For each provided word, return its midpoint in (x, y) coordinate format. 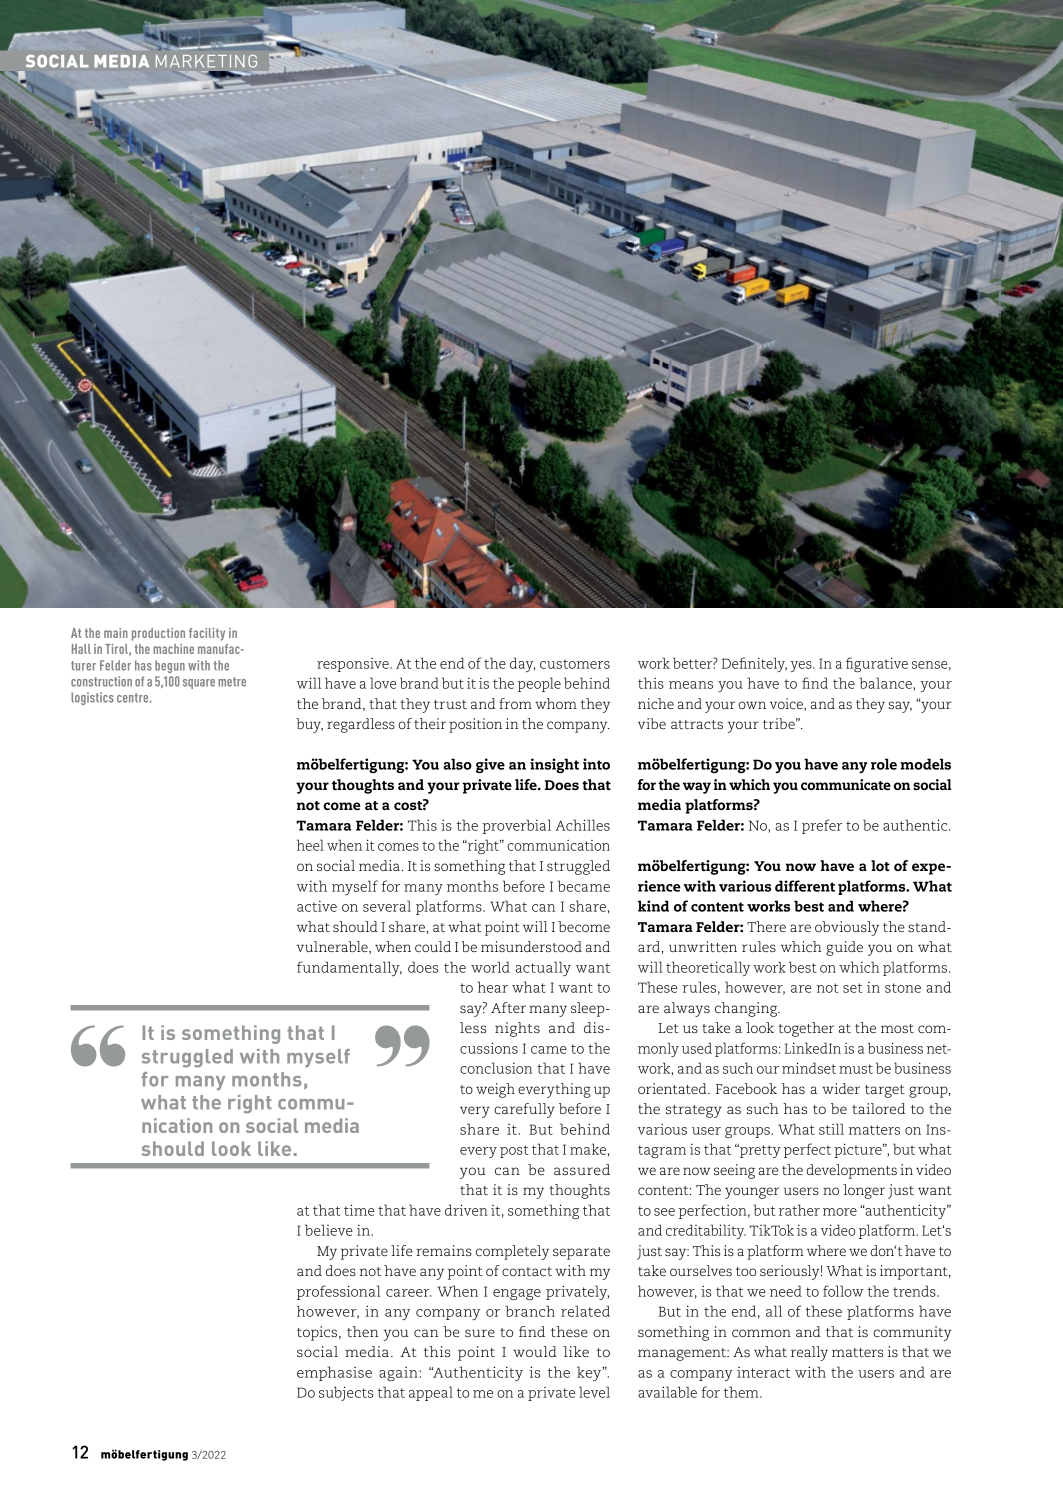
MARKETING (206, 61)
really (809, 1353)
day (522, 664)
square (199, 684)
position (475, 725)
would (535, 1351)
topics (317, 1333)
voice (787, 704)
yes (802, 666)
